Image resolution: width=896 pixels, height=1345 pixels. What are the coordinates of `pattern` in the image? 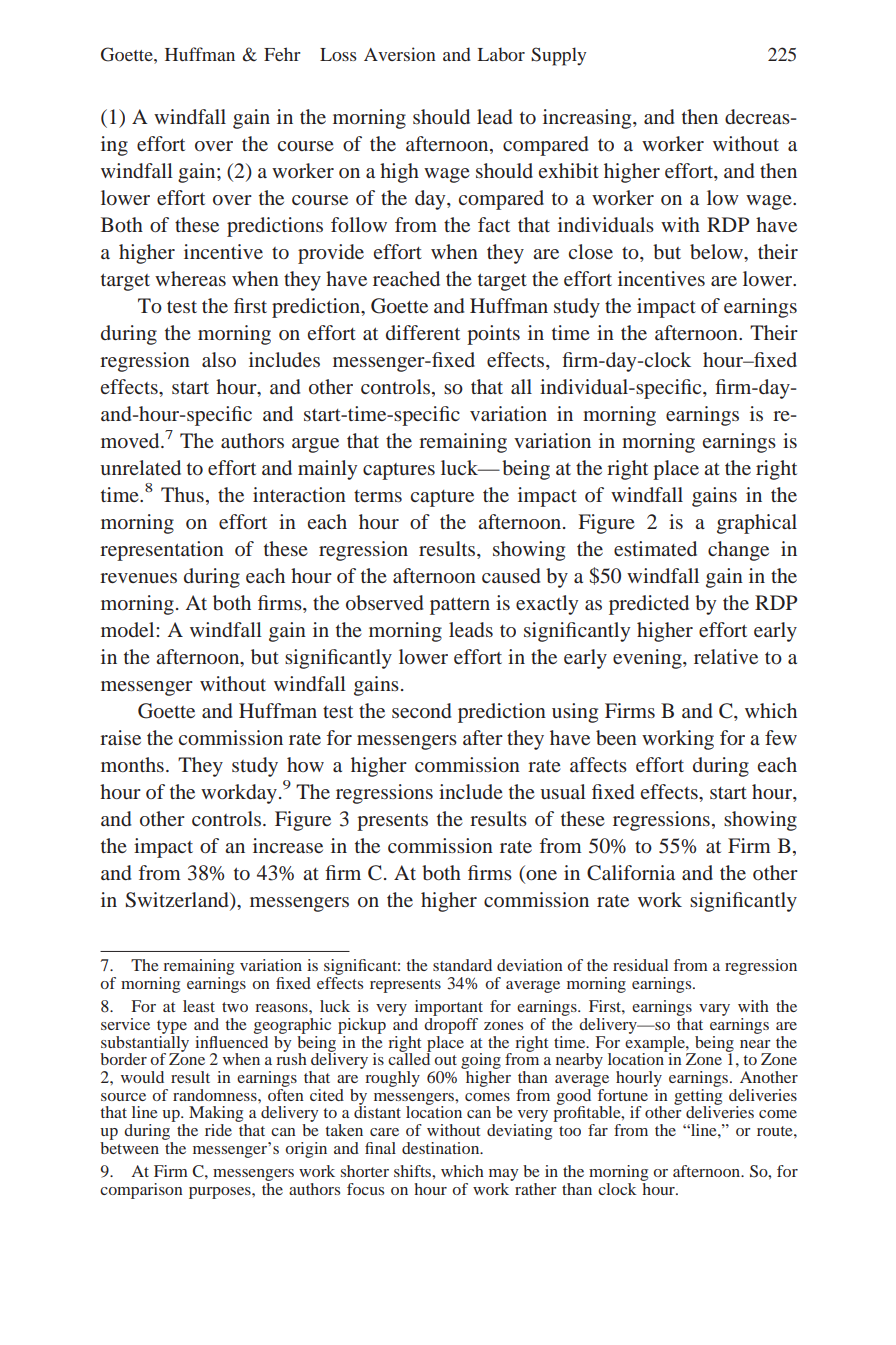 It's located at (460, 606).
